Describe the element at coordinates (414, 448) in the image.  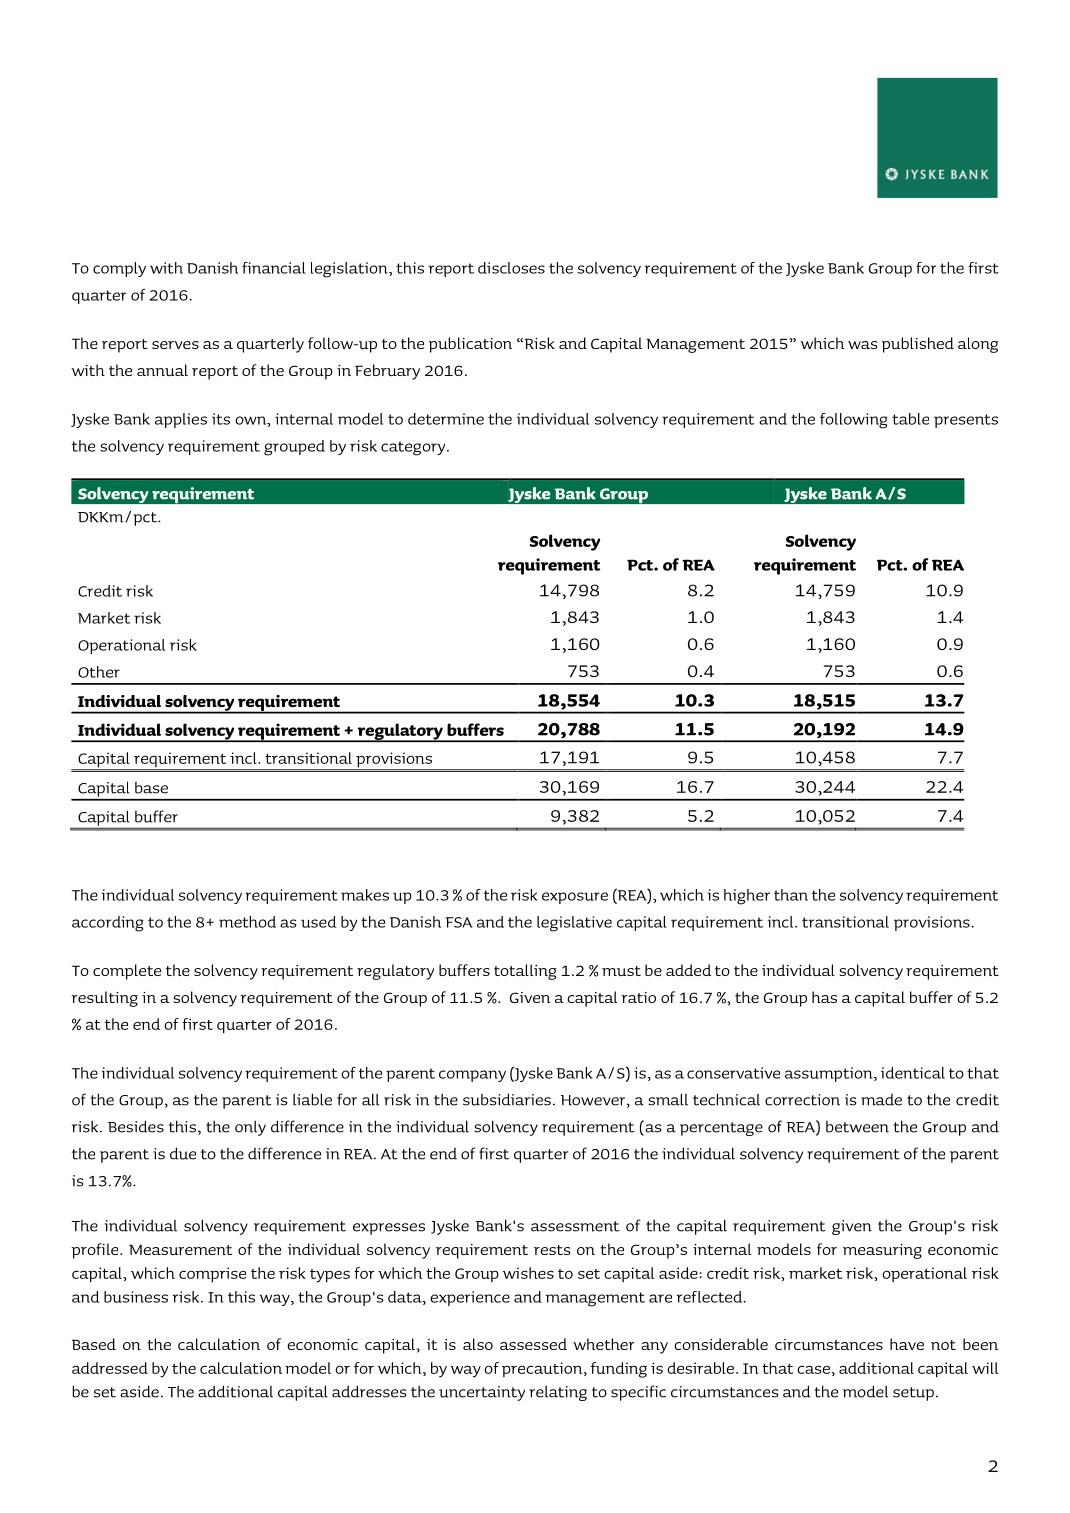
I see `category` at that location.
